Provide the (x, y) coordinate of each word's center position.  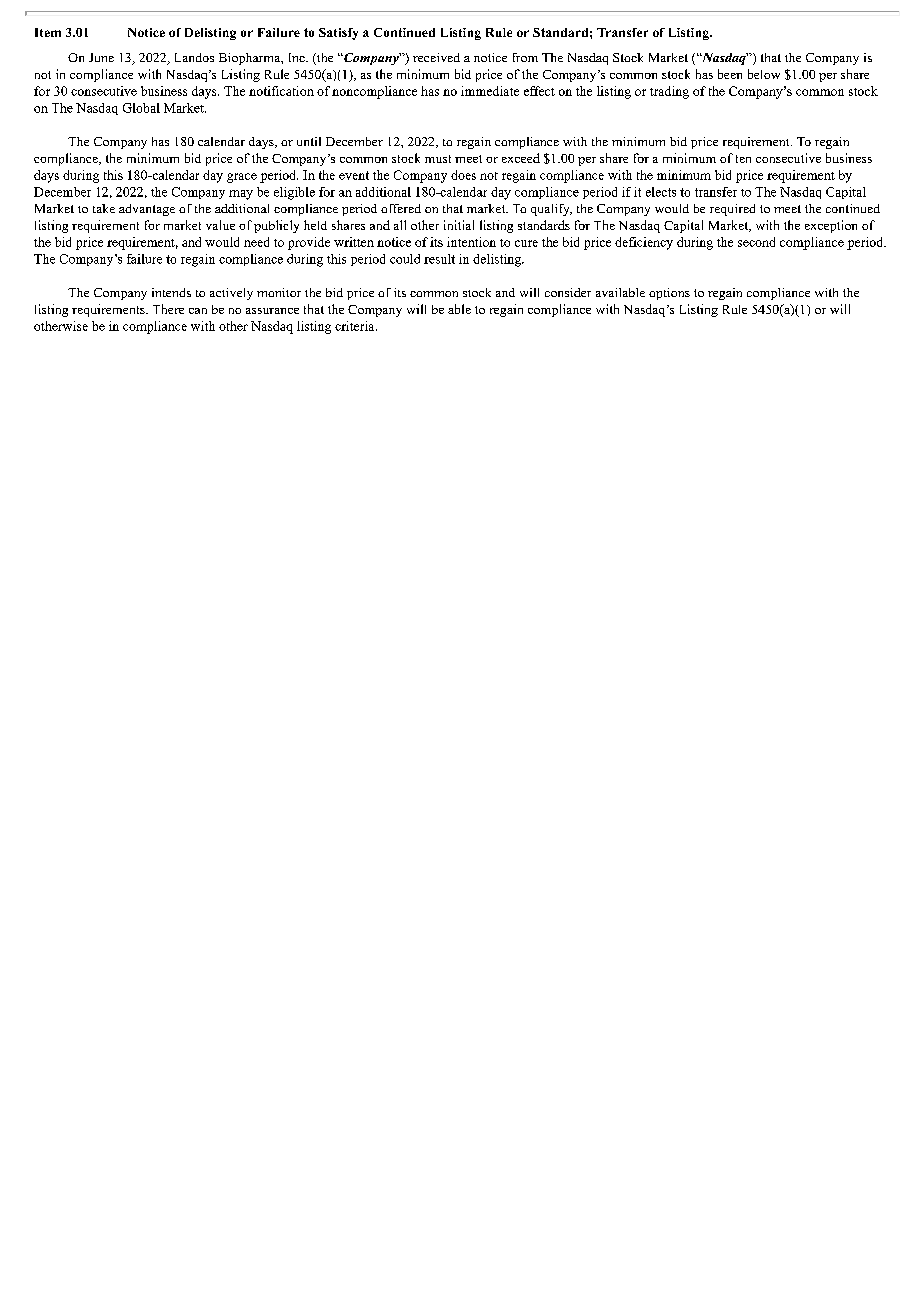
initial (459, 225)
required (732, 210)
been (730, 74)
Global (141, 108)
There (168, 309)
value (220, 225)
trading (669, 92)
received (436, 57)
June (101, 57)
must (438, 159)
